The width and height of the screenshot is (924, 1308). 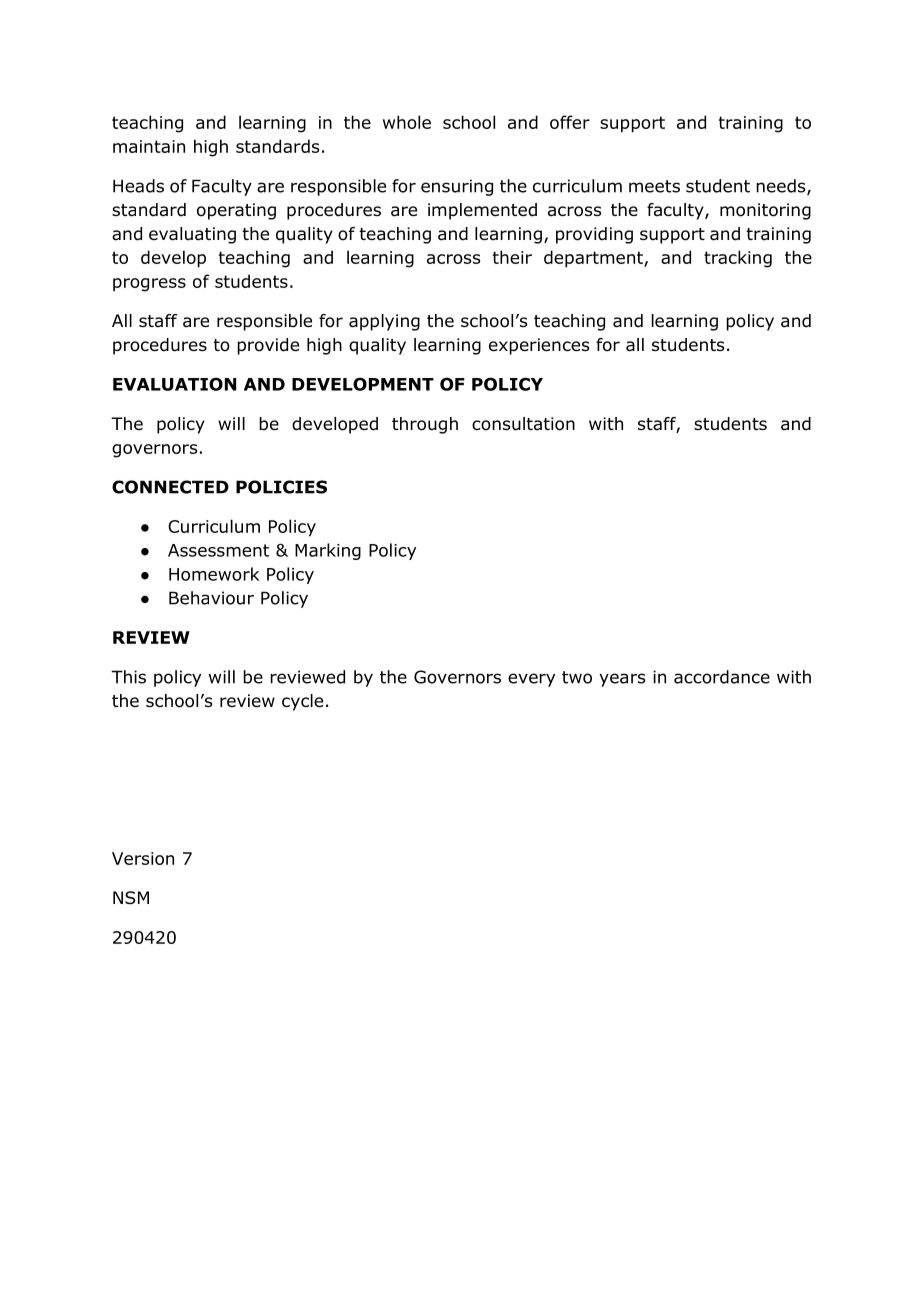 I want to click on accordance, so click(x=722, y=677).
